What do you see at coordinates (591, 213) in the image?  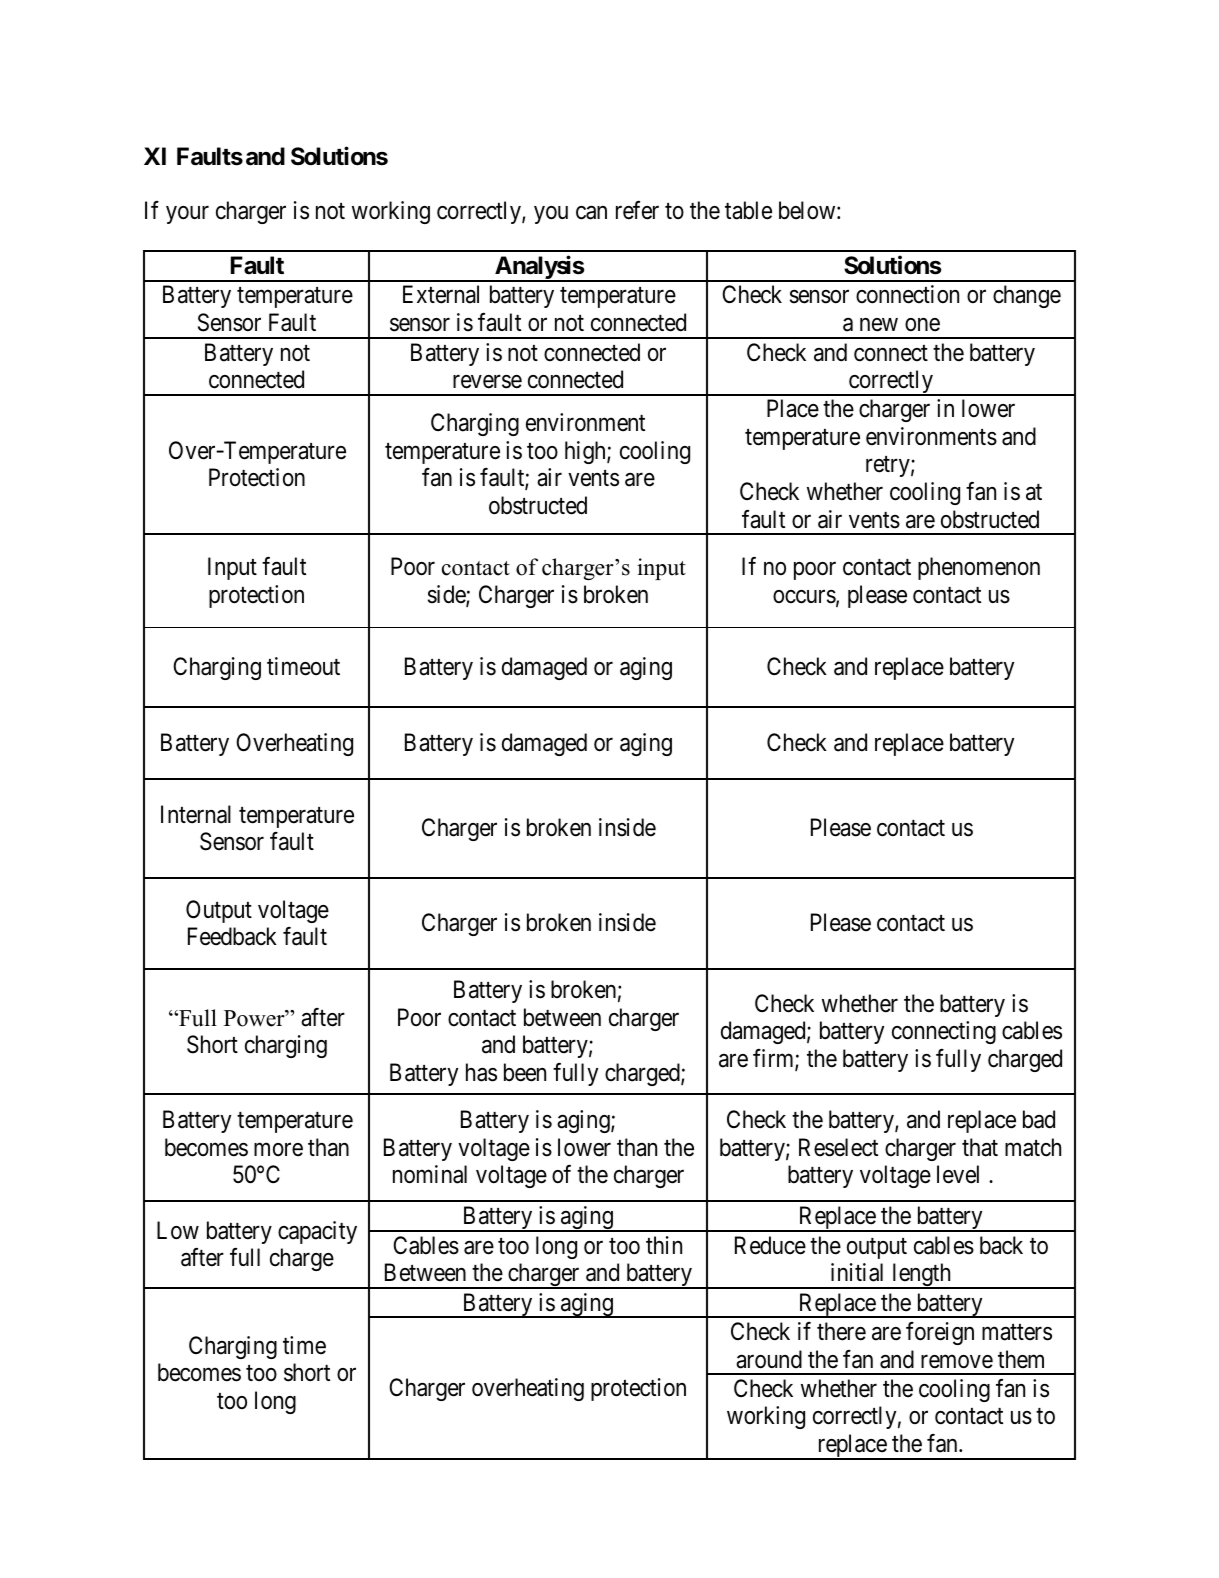 I see `can` at bounding box center [591, 213].
